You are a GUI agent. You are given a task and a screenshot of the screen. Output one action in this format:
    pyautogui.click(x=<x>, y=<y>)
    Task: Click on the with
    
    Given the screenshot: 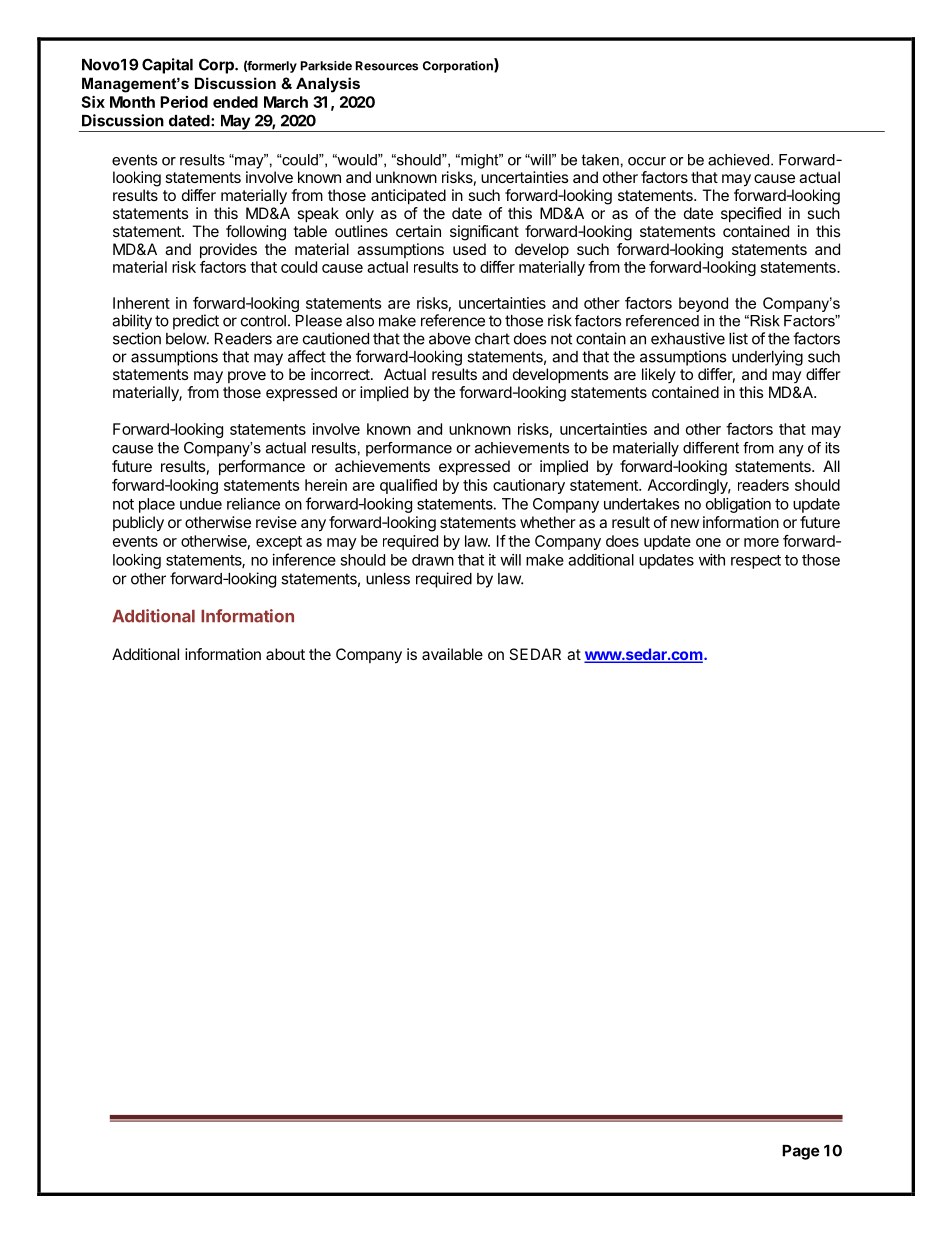 What is the action you would take?
    pyautogui.click(x=712, y=560)
